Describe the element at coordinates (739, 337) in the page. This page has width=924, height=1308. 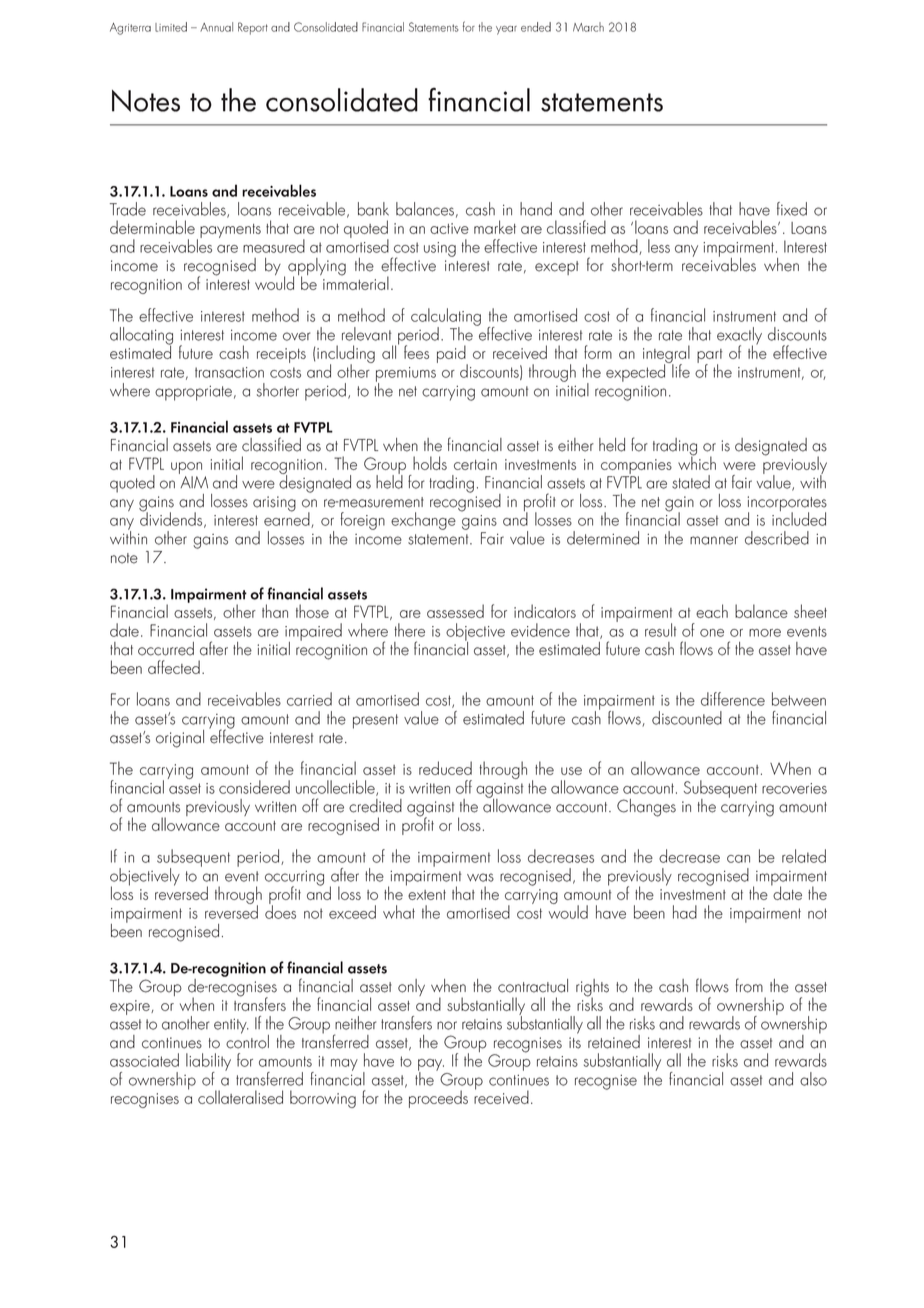
I see `exactly` at that location.
